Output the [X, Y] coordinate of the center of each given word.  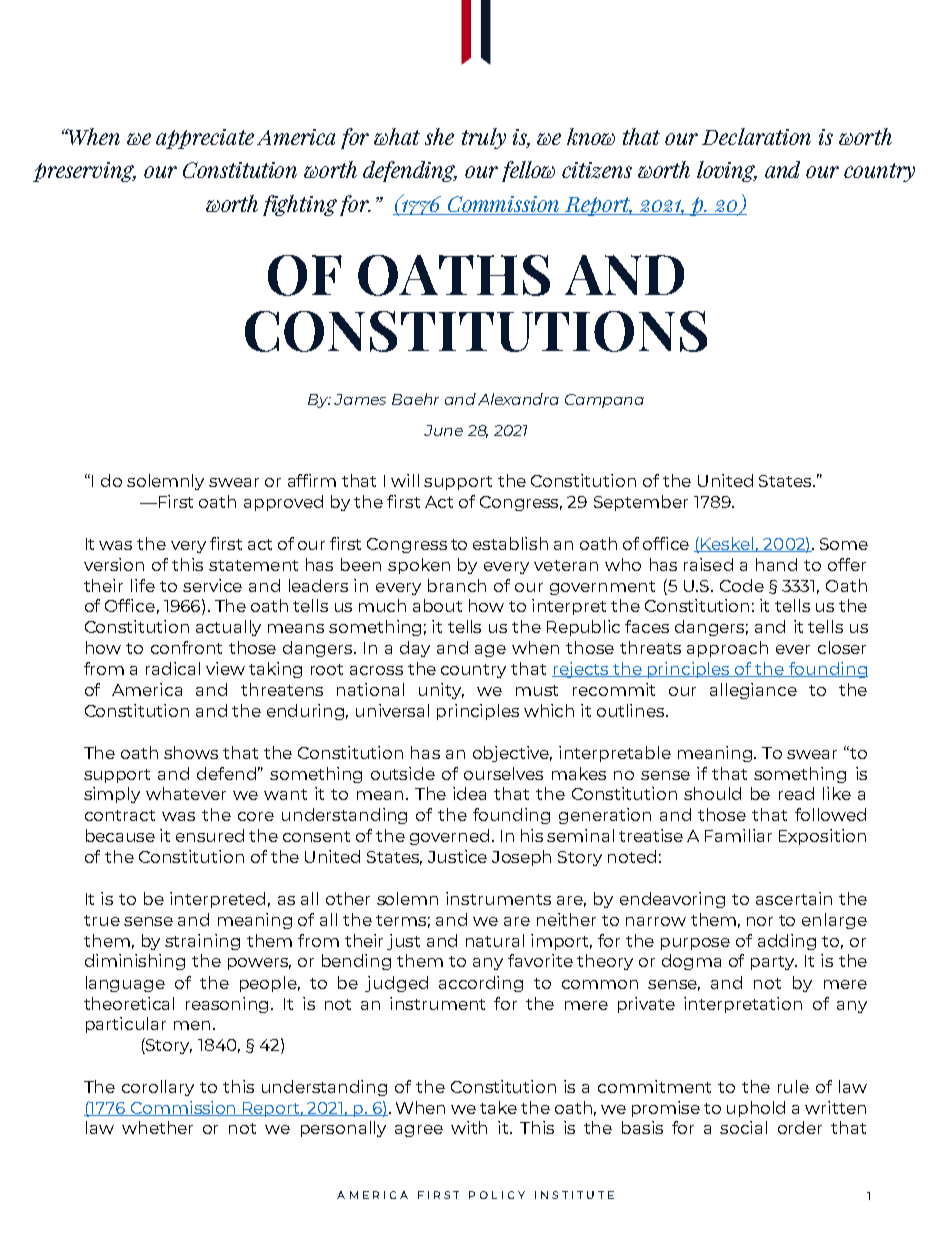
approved [283, 503]
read [796, 793]
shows [191, 752]
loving [727, 171]
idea [469, 793]
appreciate [205, 139]
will [405, 480]
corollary [158, 1088]
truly [484, 138]
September [641, 503]
